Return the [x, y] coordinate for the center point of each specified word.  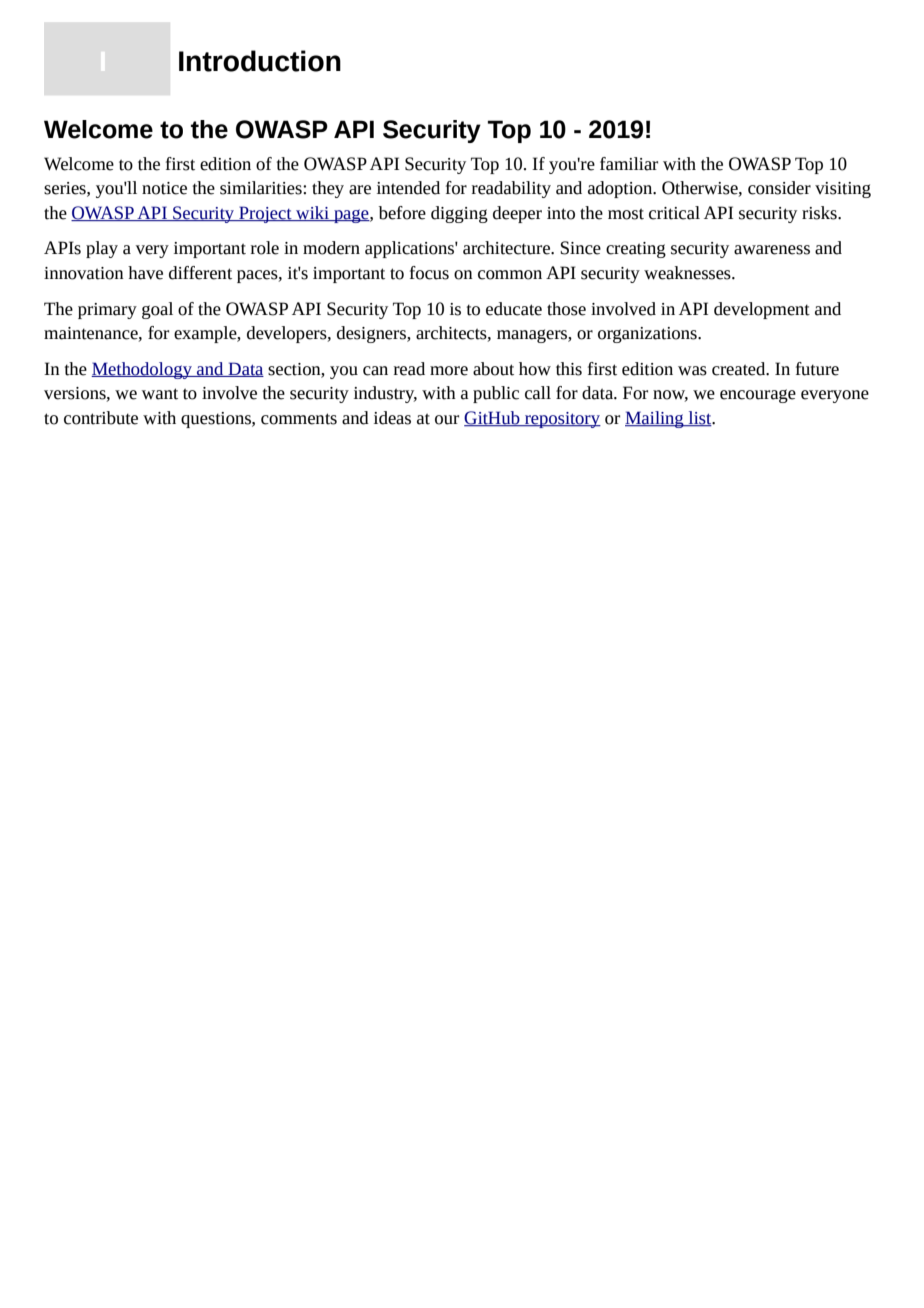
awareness [772, 250]
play [102, 249]
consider [779, 188]
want [160, 394]
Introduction [260, 61]
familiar [629, 164]
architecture [507, 248]
